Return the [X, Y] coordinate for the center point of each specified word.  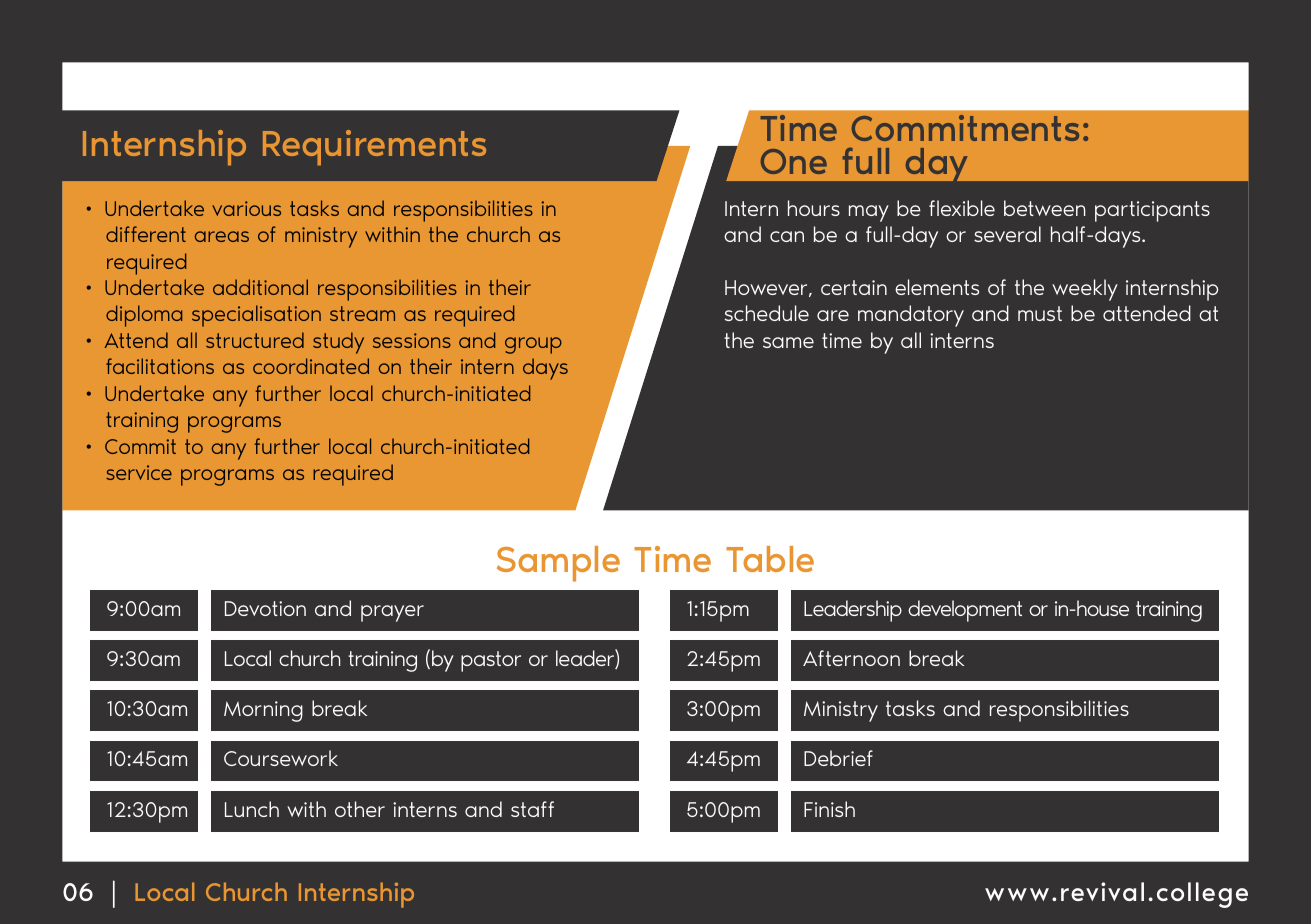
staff [532, 809]
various [246, 208]
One [794, 161]
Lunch [252, 809]
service [139, 472]
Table [770, 559]
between [1045, 208]
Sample [558, 564]
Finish [829, 809]
